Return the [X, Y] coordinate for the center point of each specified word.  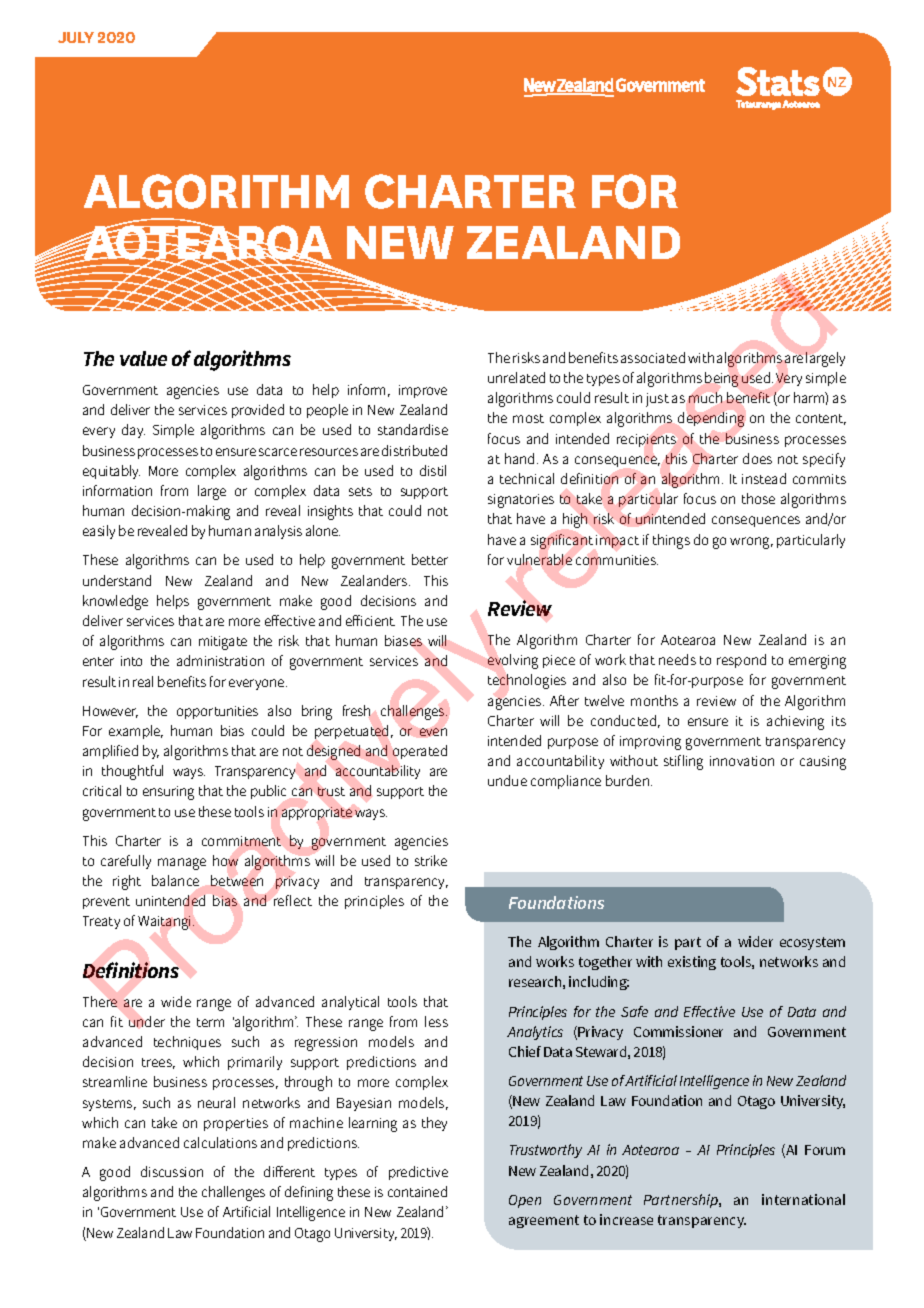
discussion [172, 1171]
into [131, 661]
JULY [76, 37]
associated [653, 357]
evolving [513, 661]
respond [741, 661]
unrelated [516, 377]
